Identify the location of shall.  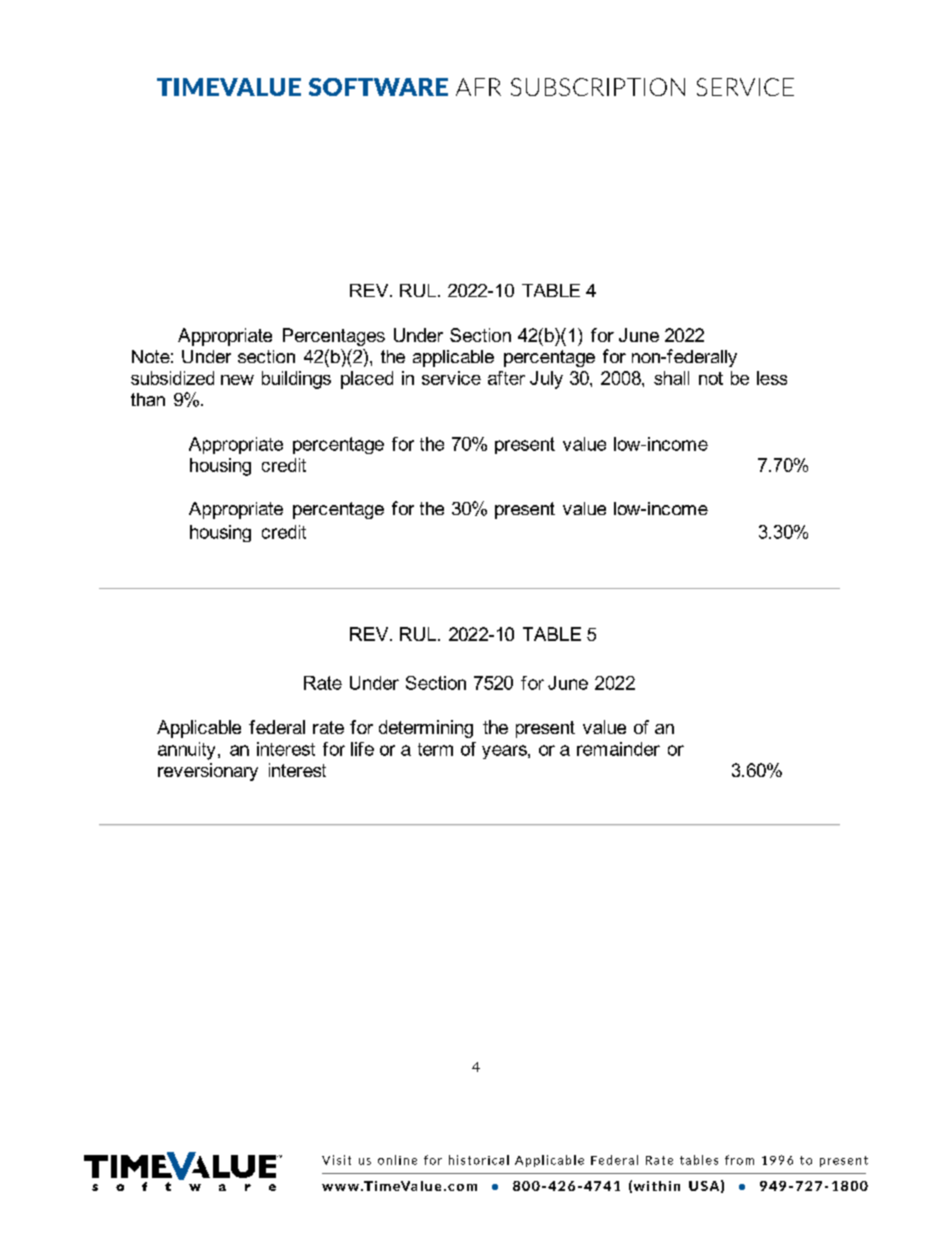
(671, 378).
